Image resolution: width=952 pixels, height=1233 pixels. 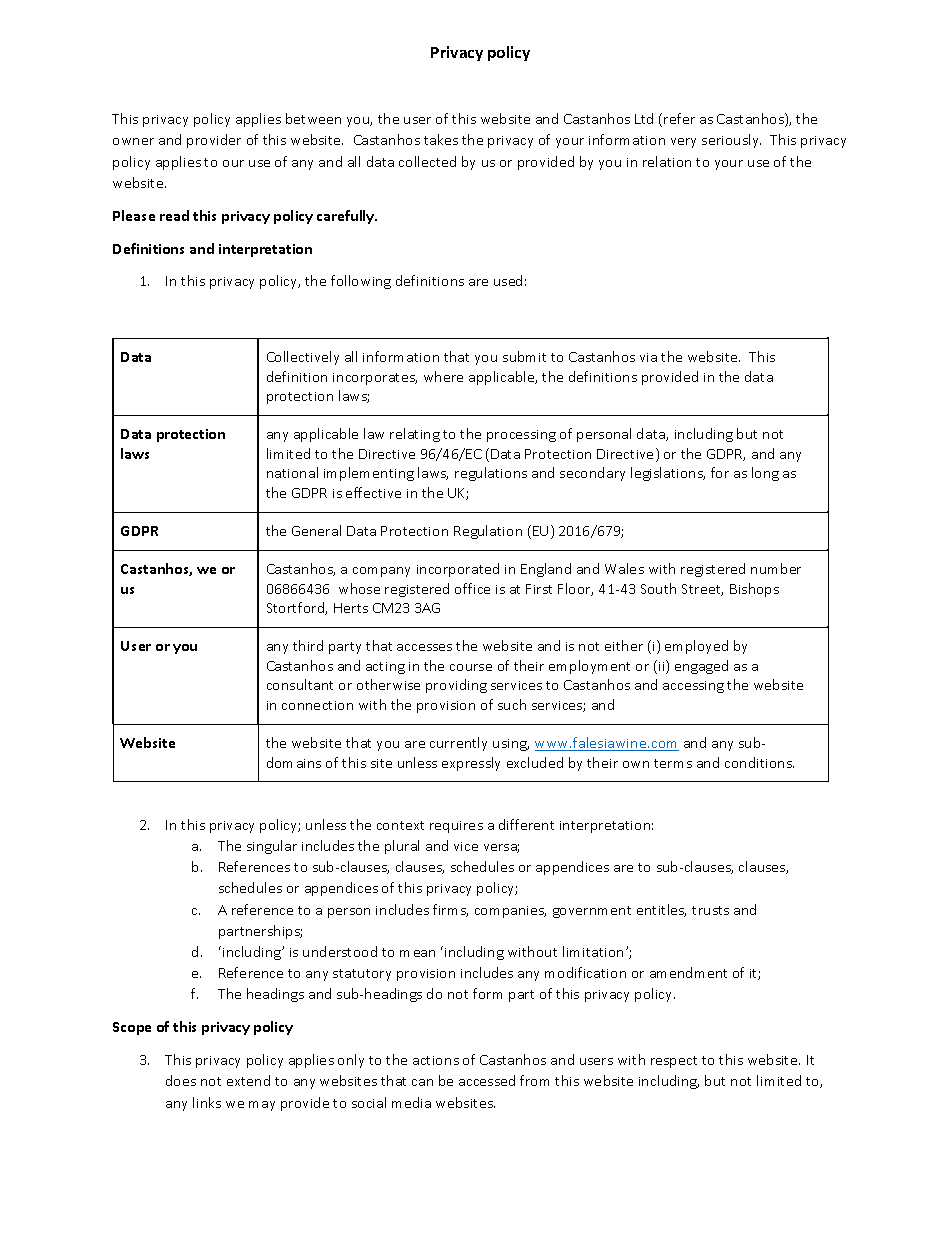 What do you see at coordinates (441, 139) in the screenshot?
I see `takes` at bounding box center [441, 139].
